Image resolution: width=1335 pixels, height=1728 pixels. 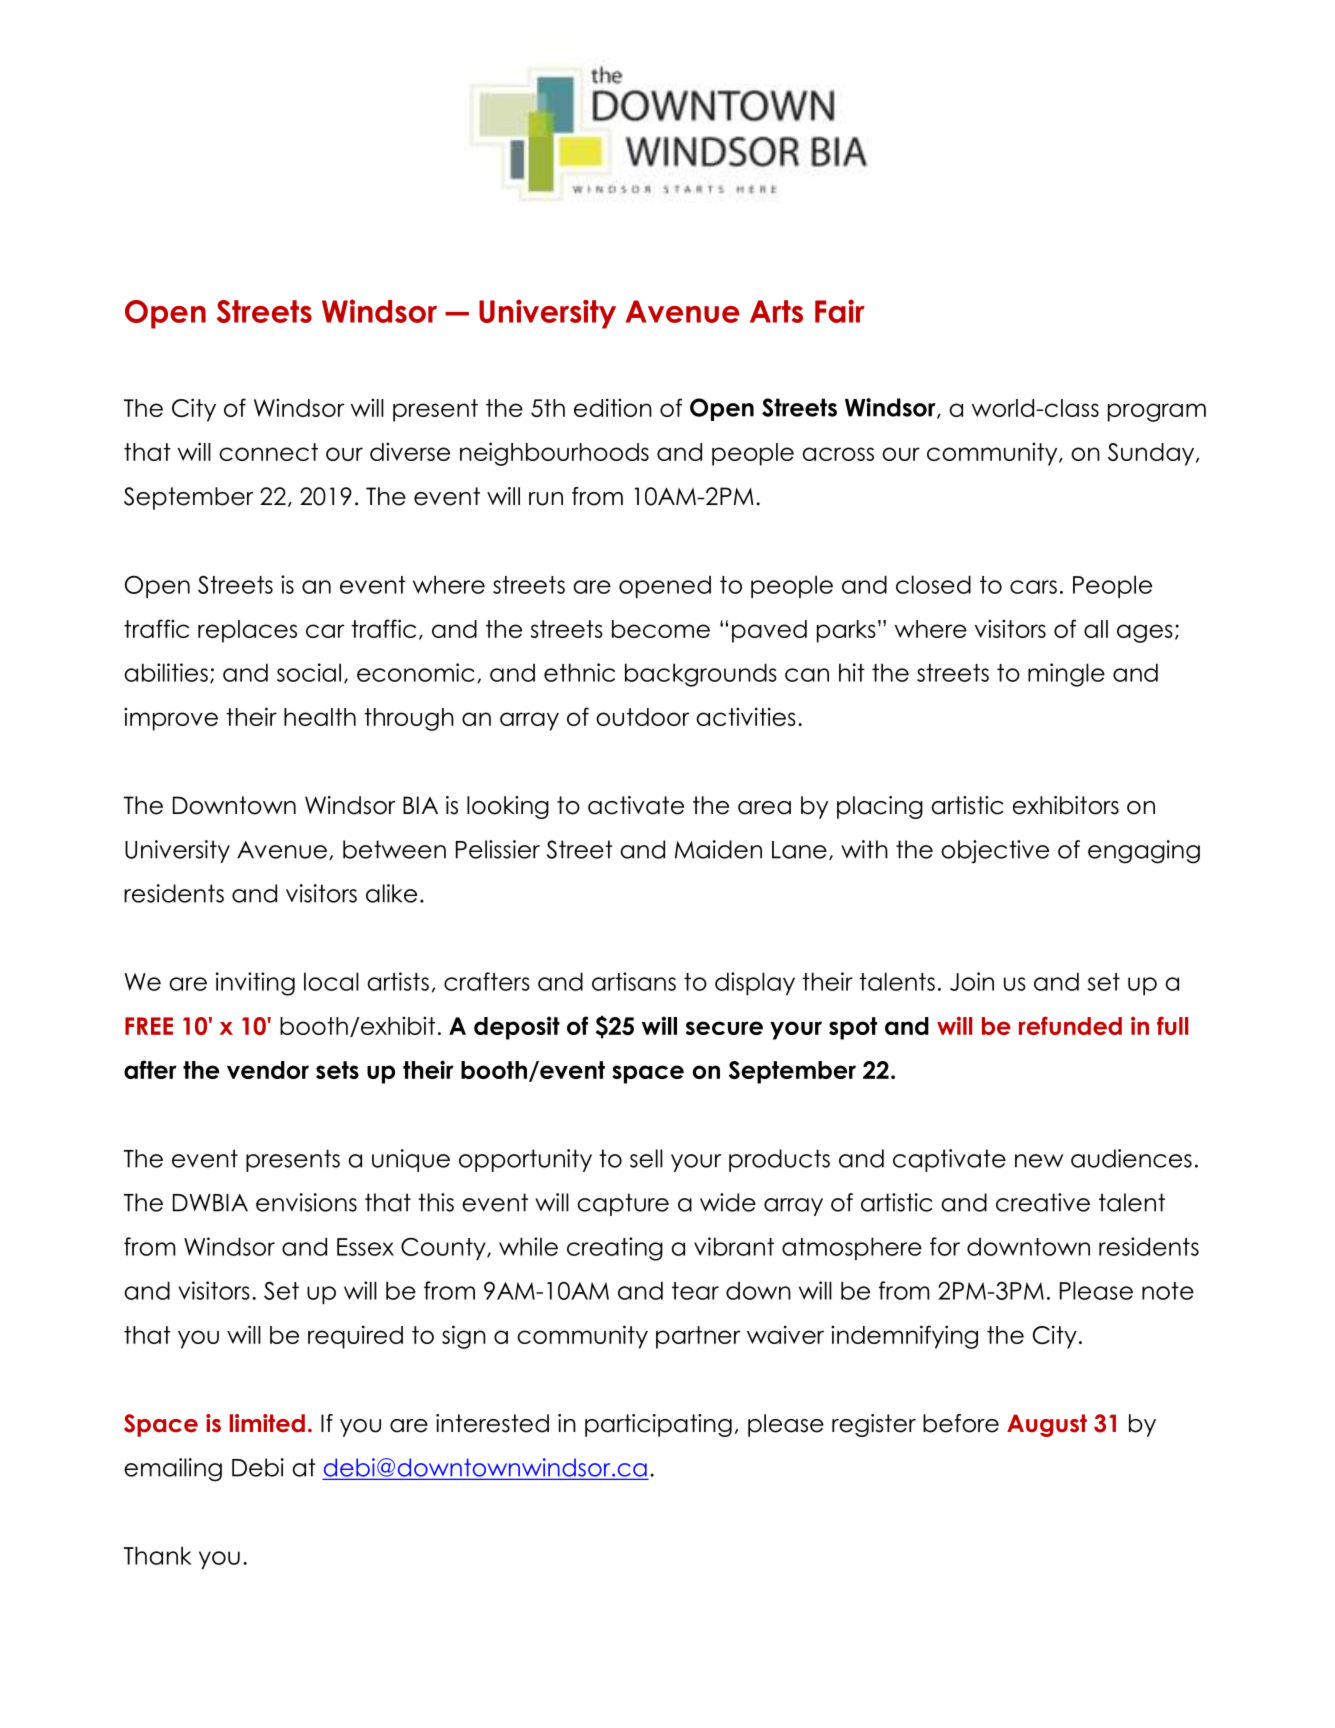 I want to click on Join, so click(x=972, y=981).
